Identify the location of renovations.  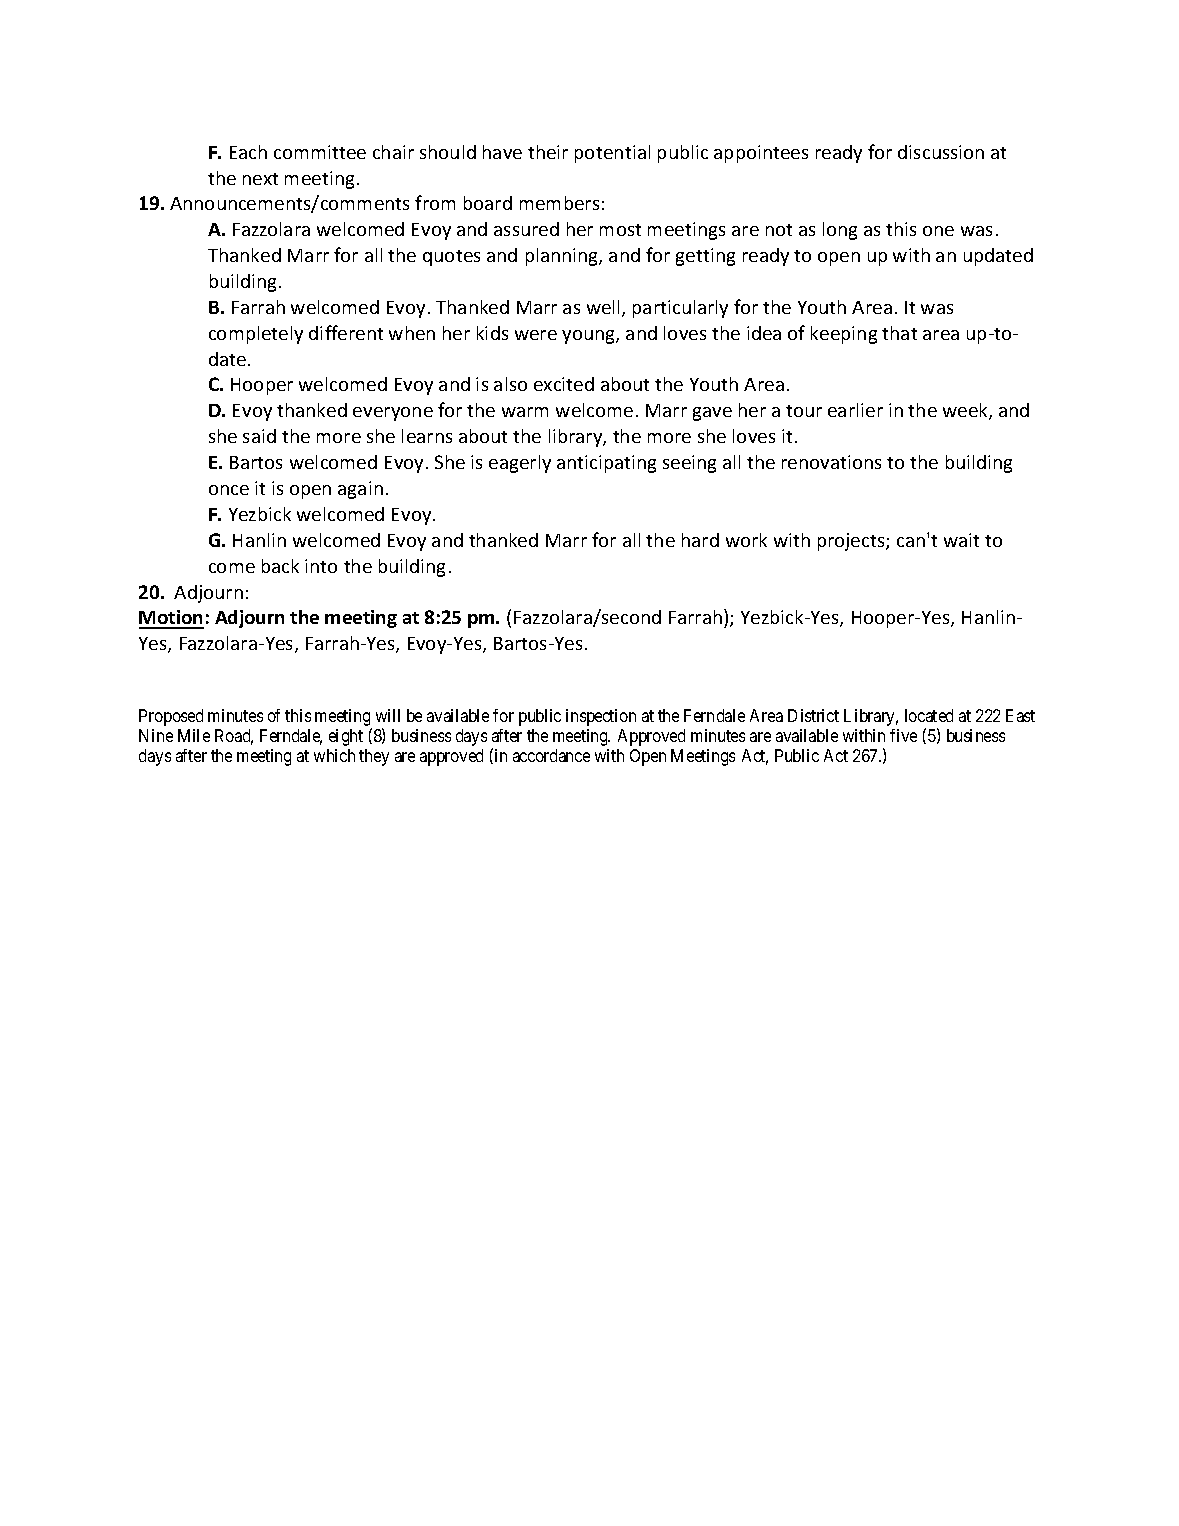
(831, 462).
